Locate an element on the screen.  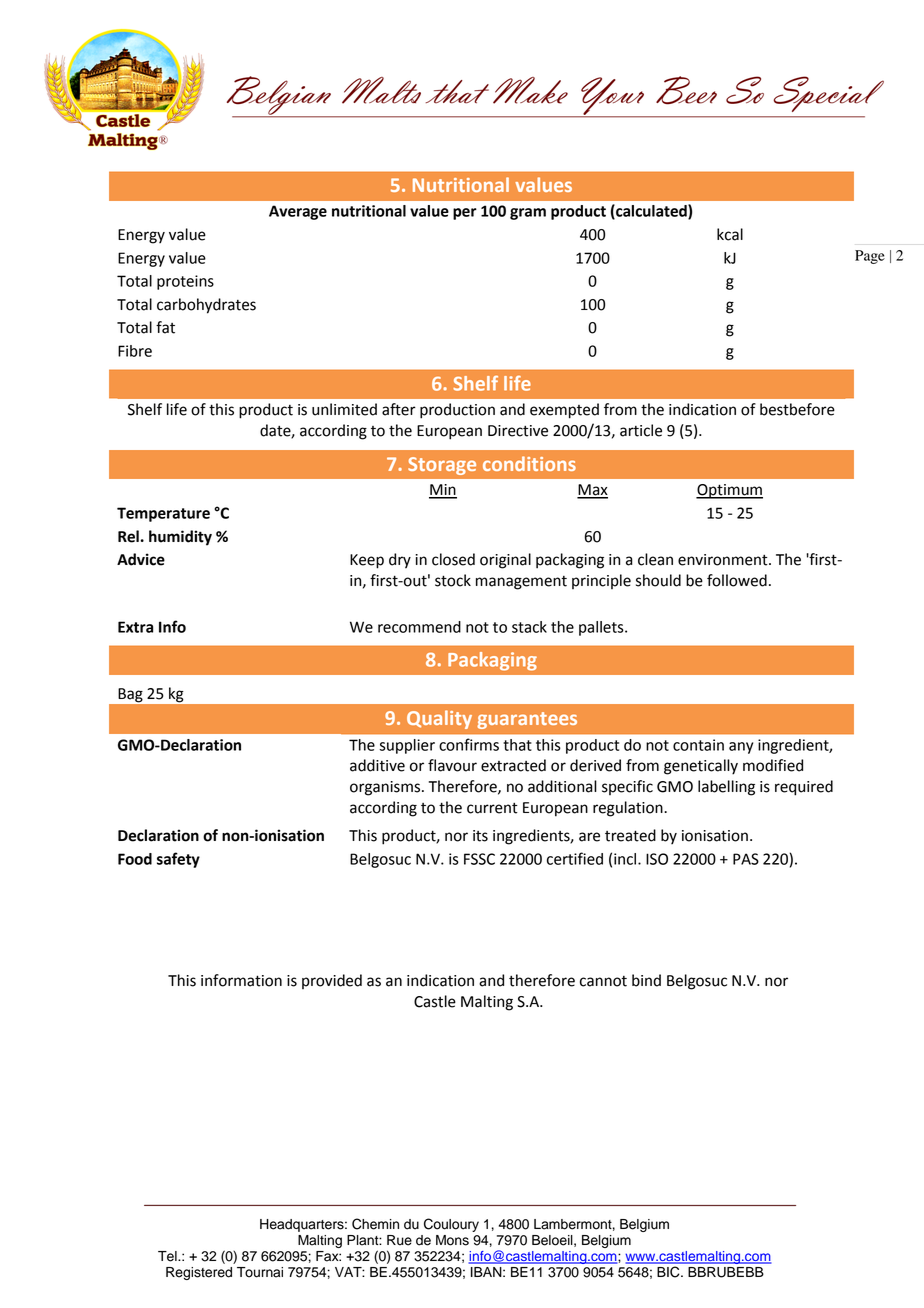
Registered is located at coordinates (199, 1273).
